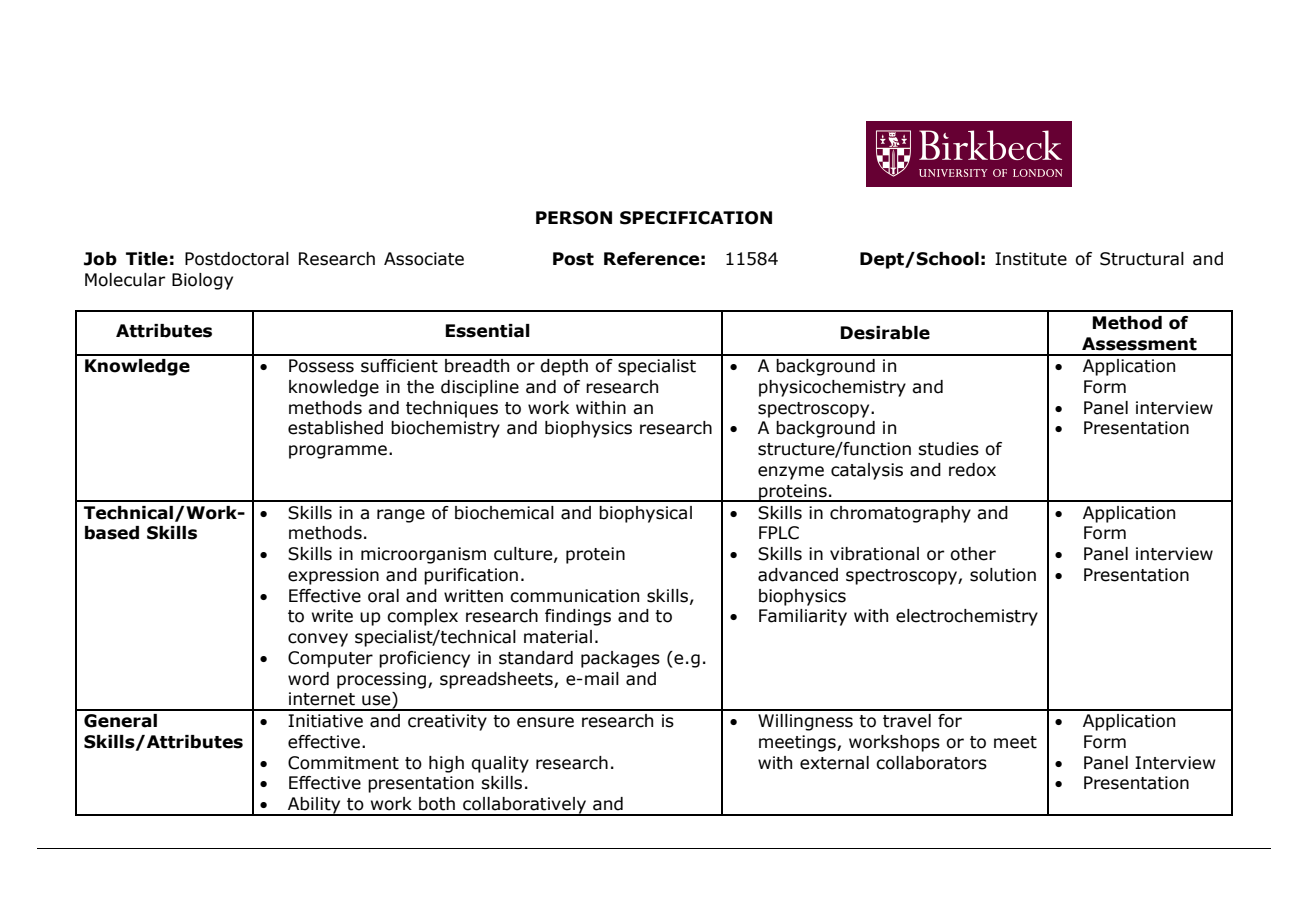 The height and width of the screenshot is (924, 1308). What do you see at coordinates (574, 218) in the screenshot?
I see `PERSON` at bounding box center [574, 218].
